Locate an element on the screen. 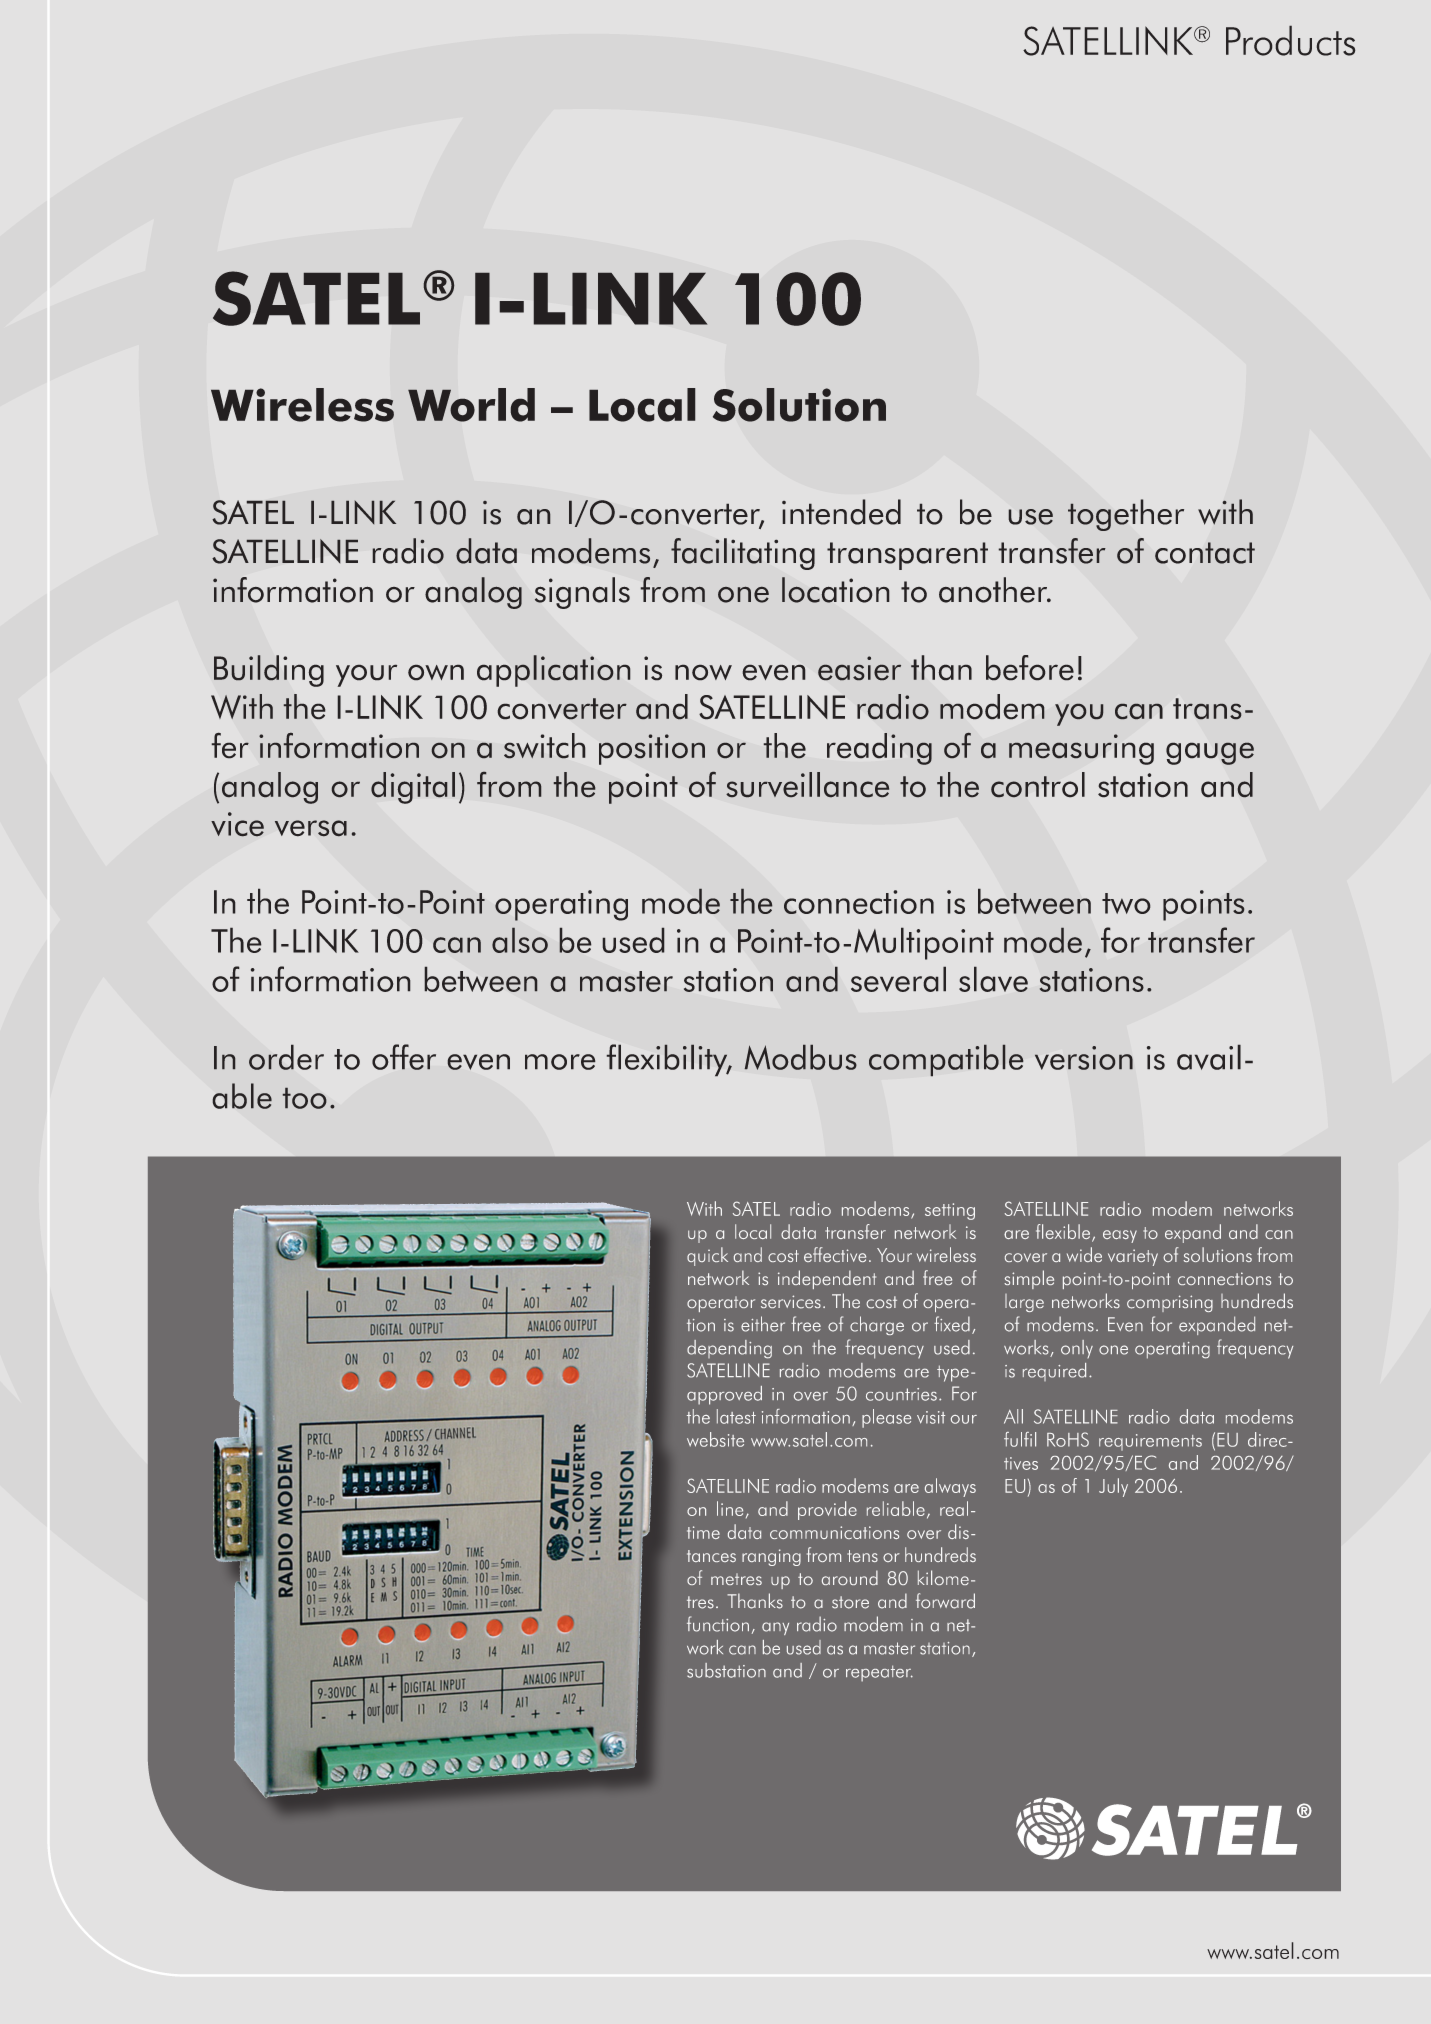 The width and height of the screenshot is (1431, 2024). together is located at coordinates (1126, 515).
